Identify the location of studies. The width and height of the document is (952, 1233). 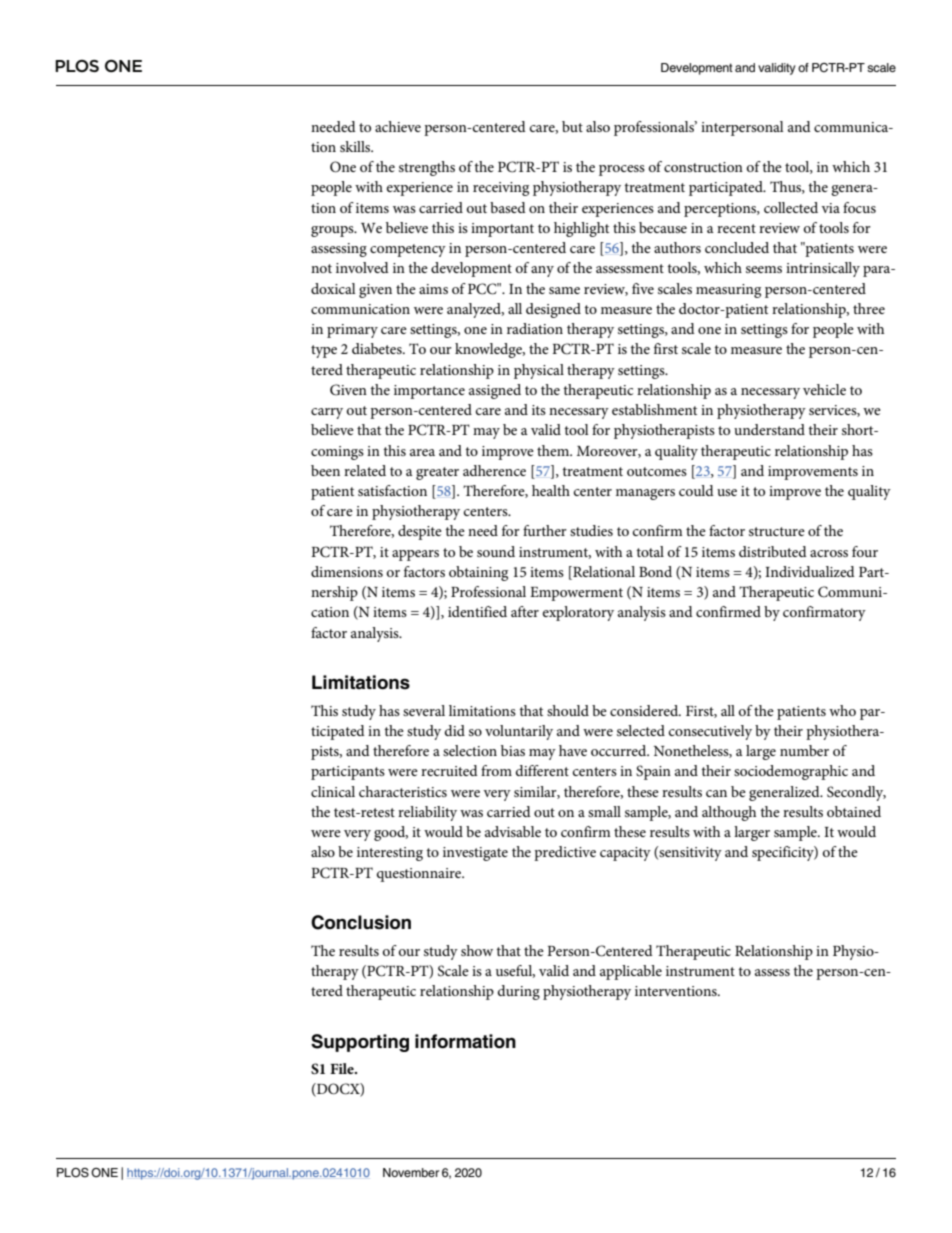
(591, 530).
